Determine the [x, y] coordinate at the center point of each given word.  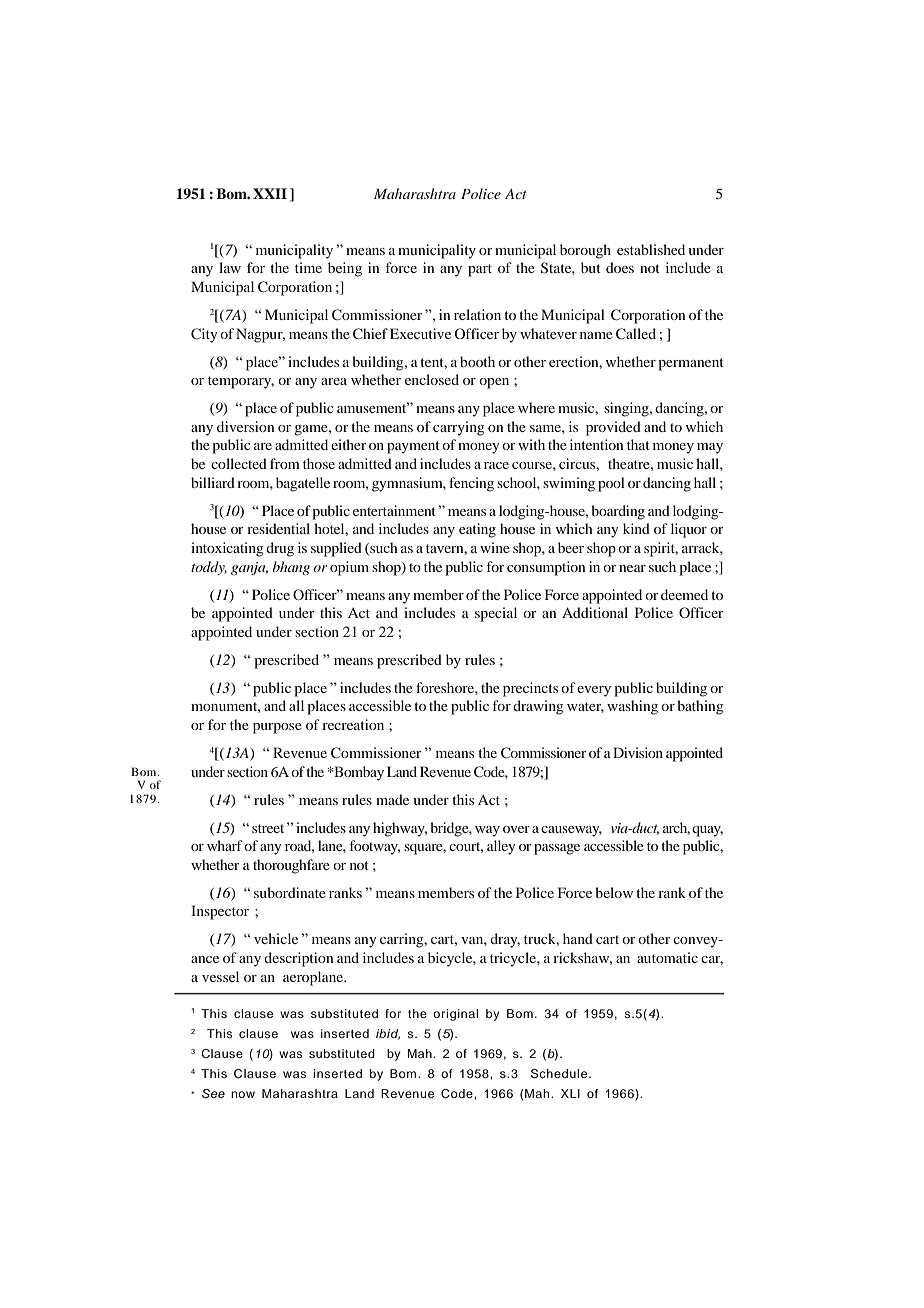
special [496, 614]
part [480, 270]
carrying [459, 428]
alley [501, 847]
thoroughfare [291, 866]
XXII [270, 193]
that [638, 444]
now [243, 1094]
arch [676, 828]
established [651, 249]
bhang [291, 568]
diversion [246, 426]
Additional [595, 612]
